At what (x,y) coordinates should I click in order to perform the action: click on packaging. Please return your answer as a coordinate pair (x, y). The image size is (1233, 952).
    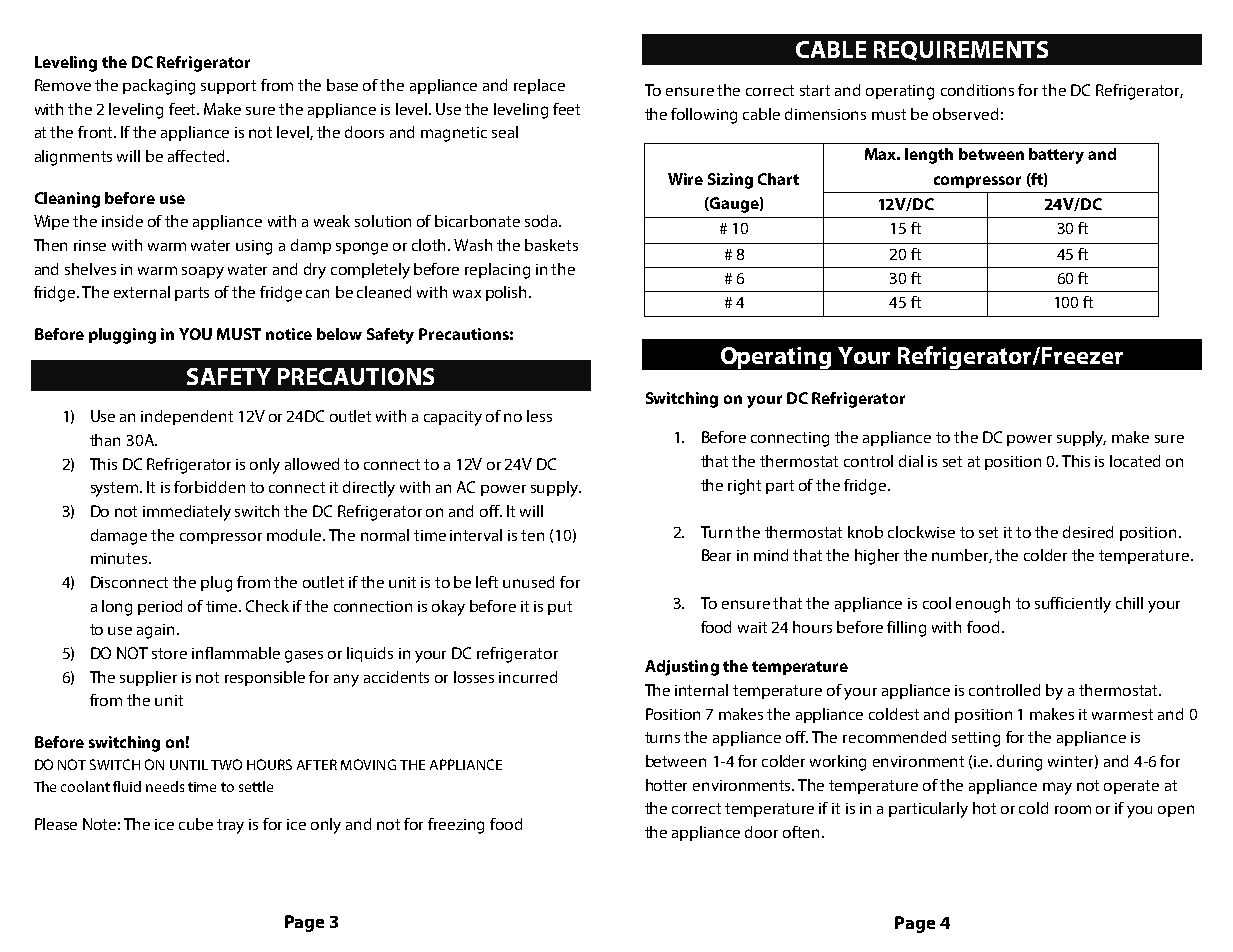
    Looking at the image, I should click on (159, 87).
